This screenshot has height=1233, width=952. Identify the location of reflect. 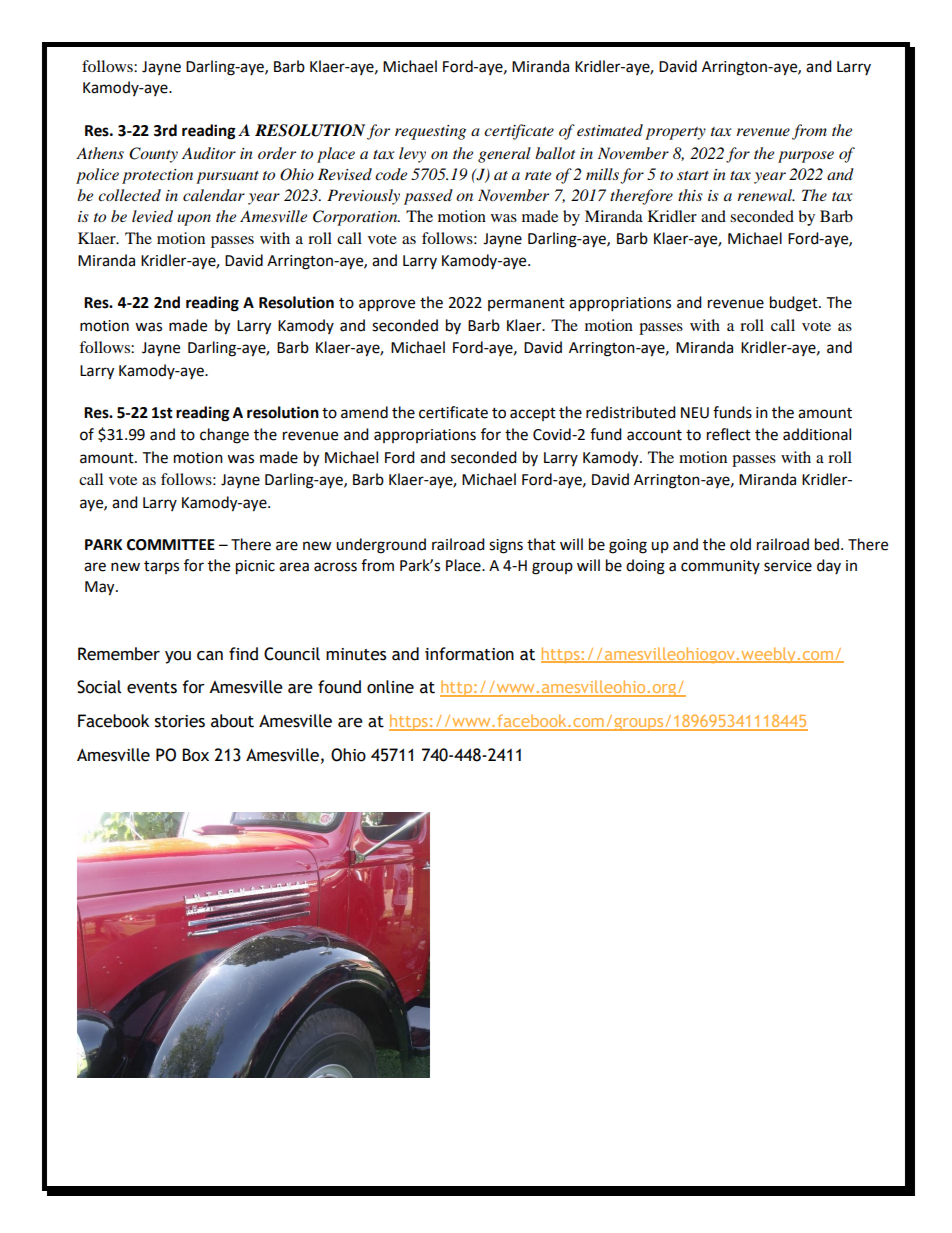
(729, 434).
